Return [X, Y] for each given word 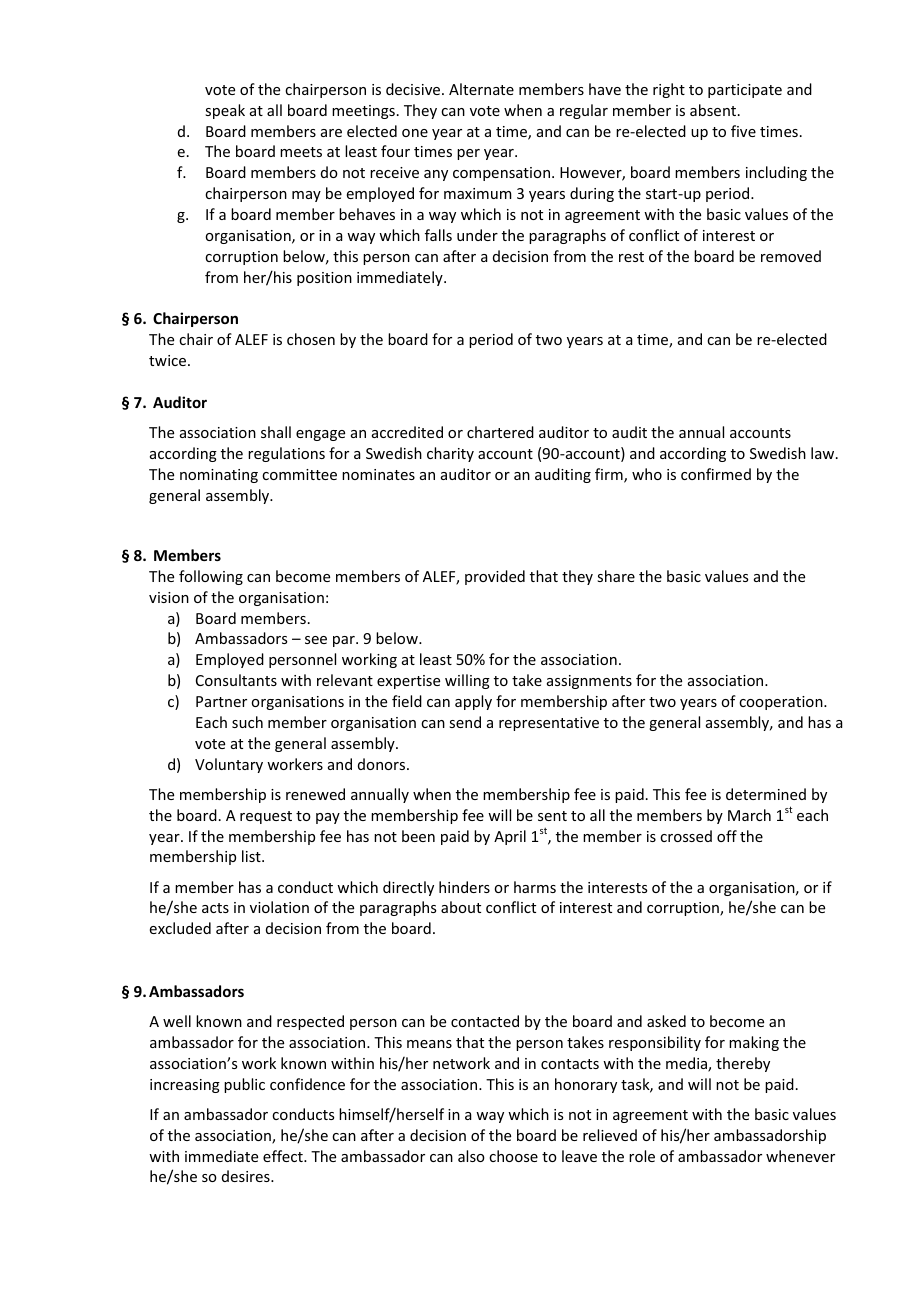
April [510, 837]
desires [247, 1176]
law [824, 453]
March [749, 815]
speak [225, 111]
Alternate [481, 89]
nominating [219, 476]
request [266, 817]
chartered [500, 432]
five [743, 131]
